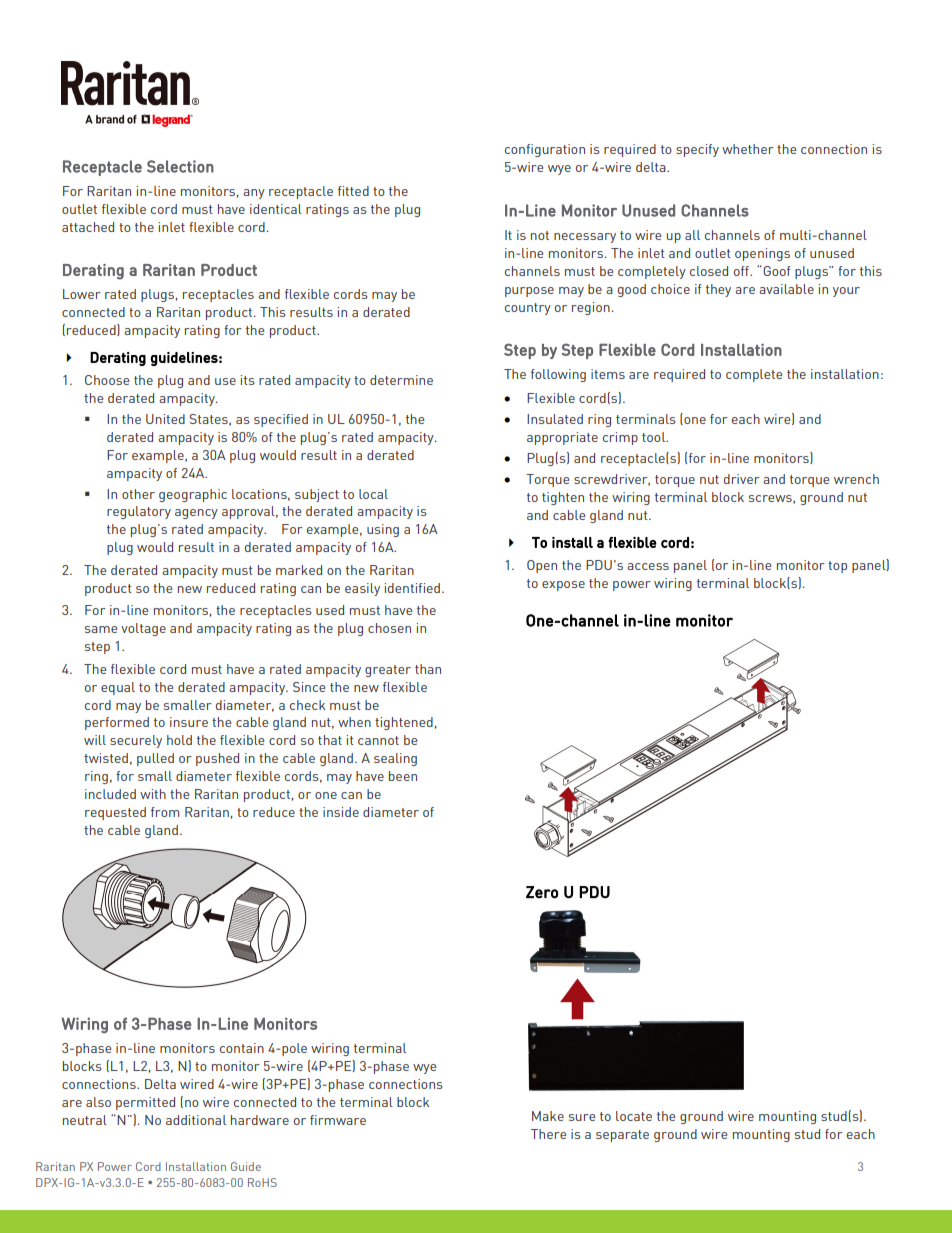  What do you see at coordinates (837, 567) in the screenshot?
I see `top` at bounding box center [837, 567].
